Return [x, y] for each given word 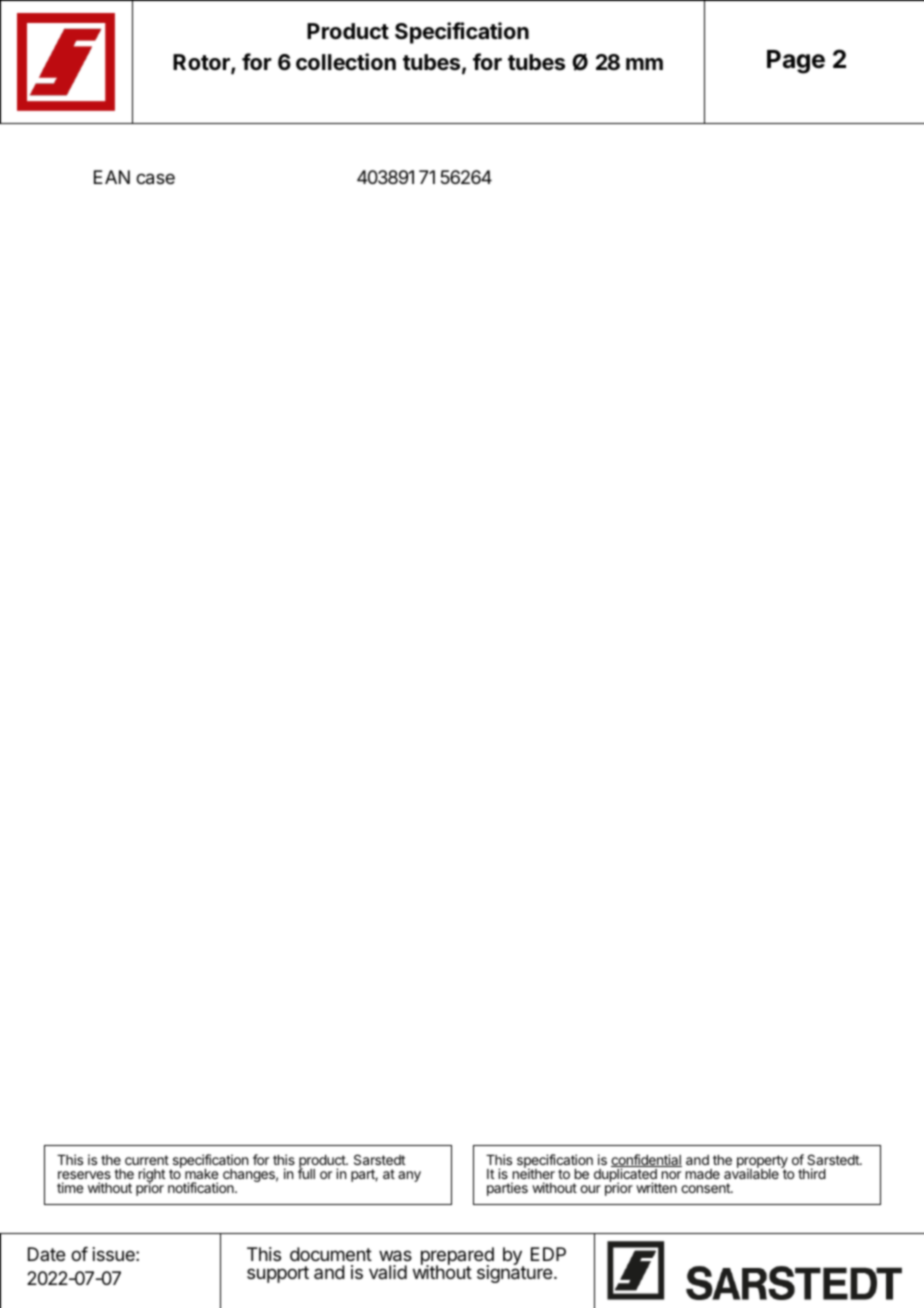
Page [796, 62]
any [409, 1176]
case [155, 179]
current [147, 1160]
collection [346, 62]
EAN [112, 177]
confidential [646, 1160]
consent [706, 1188]
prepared [457, 1257]
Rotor [202, 63]
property [762, 1162]
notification [202, 1187]
